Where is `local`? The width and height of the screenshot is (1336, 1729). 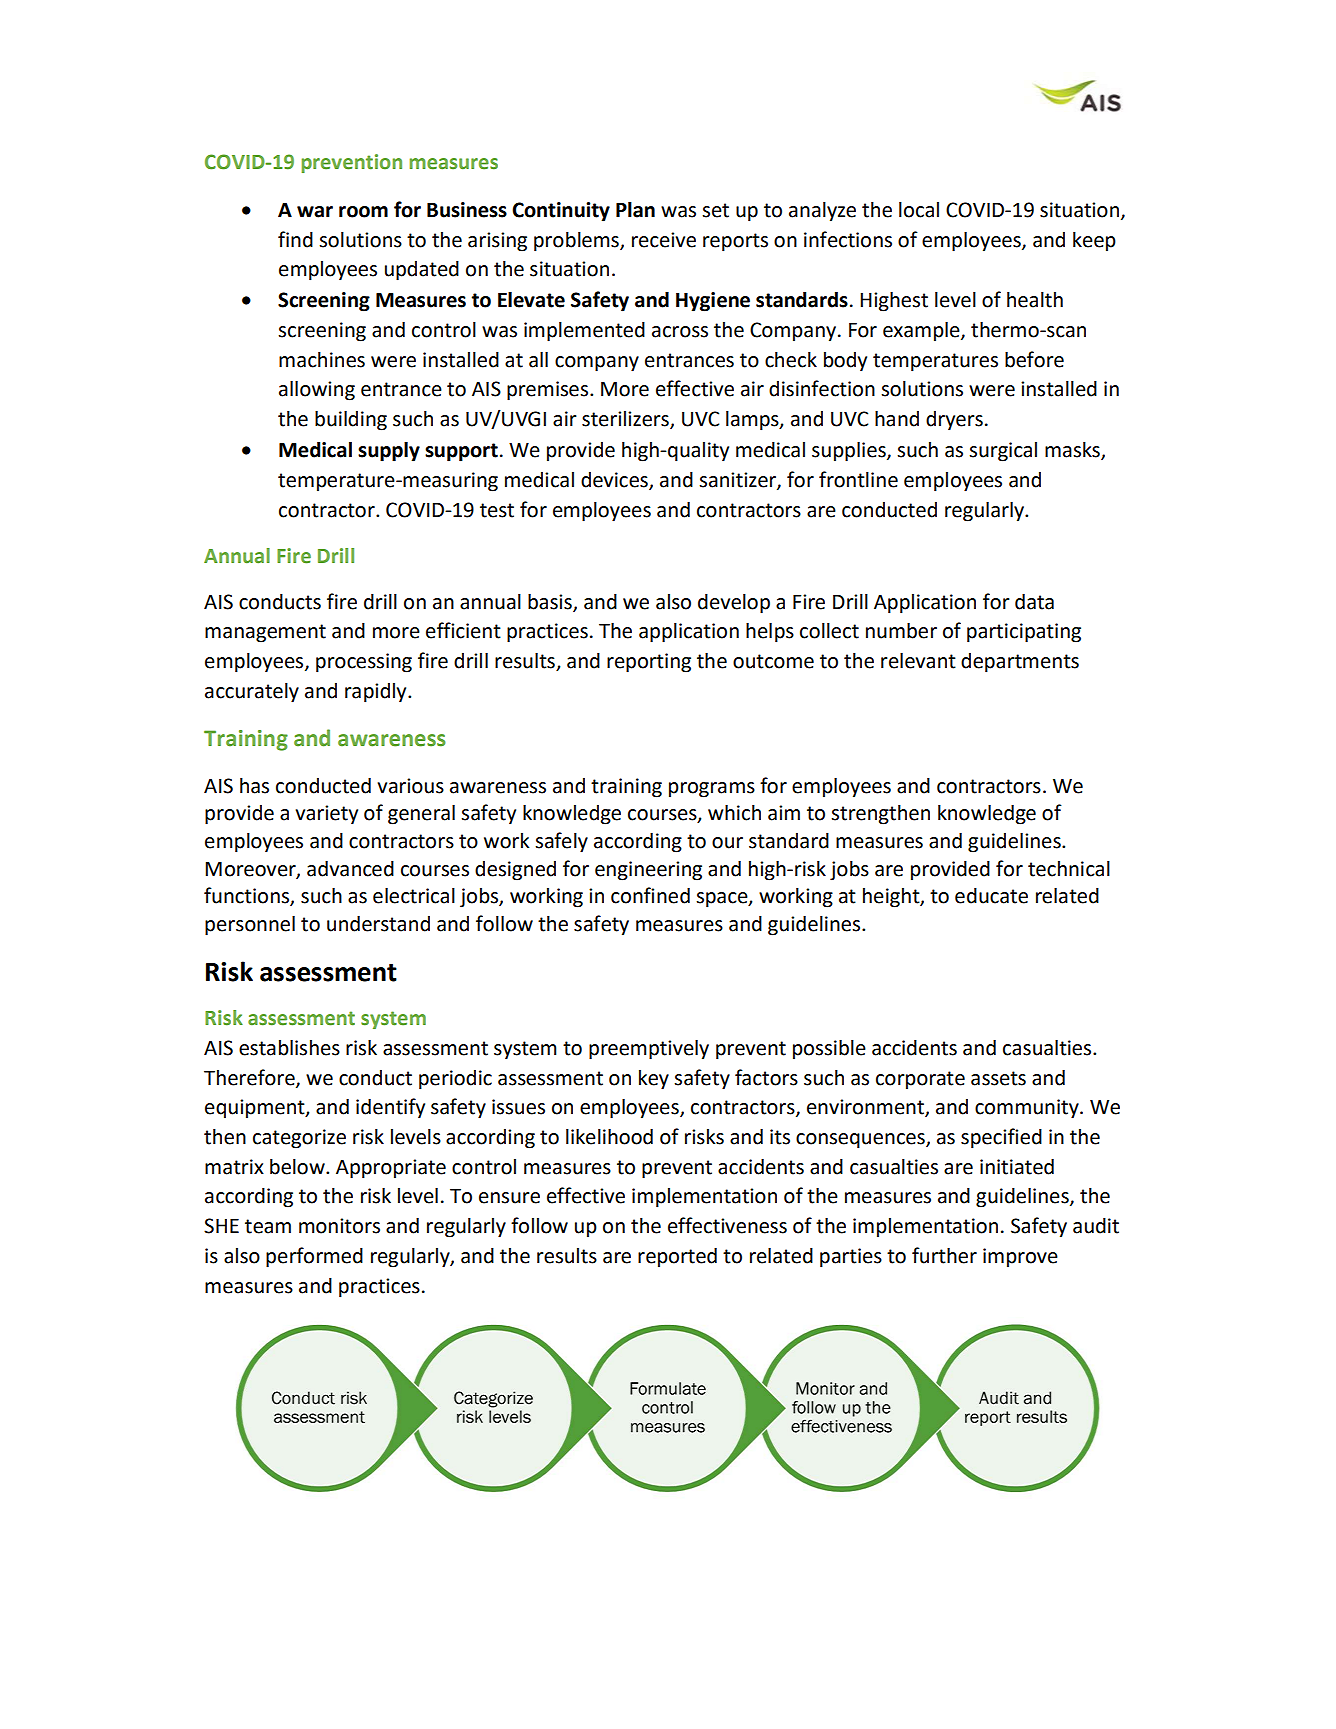 local is located at coordinates (919, 210).
